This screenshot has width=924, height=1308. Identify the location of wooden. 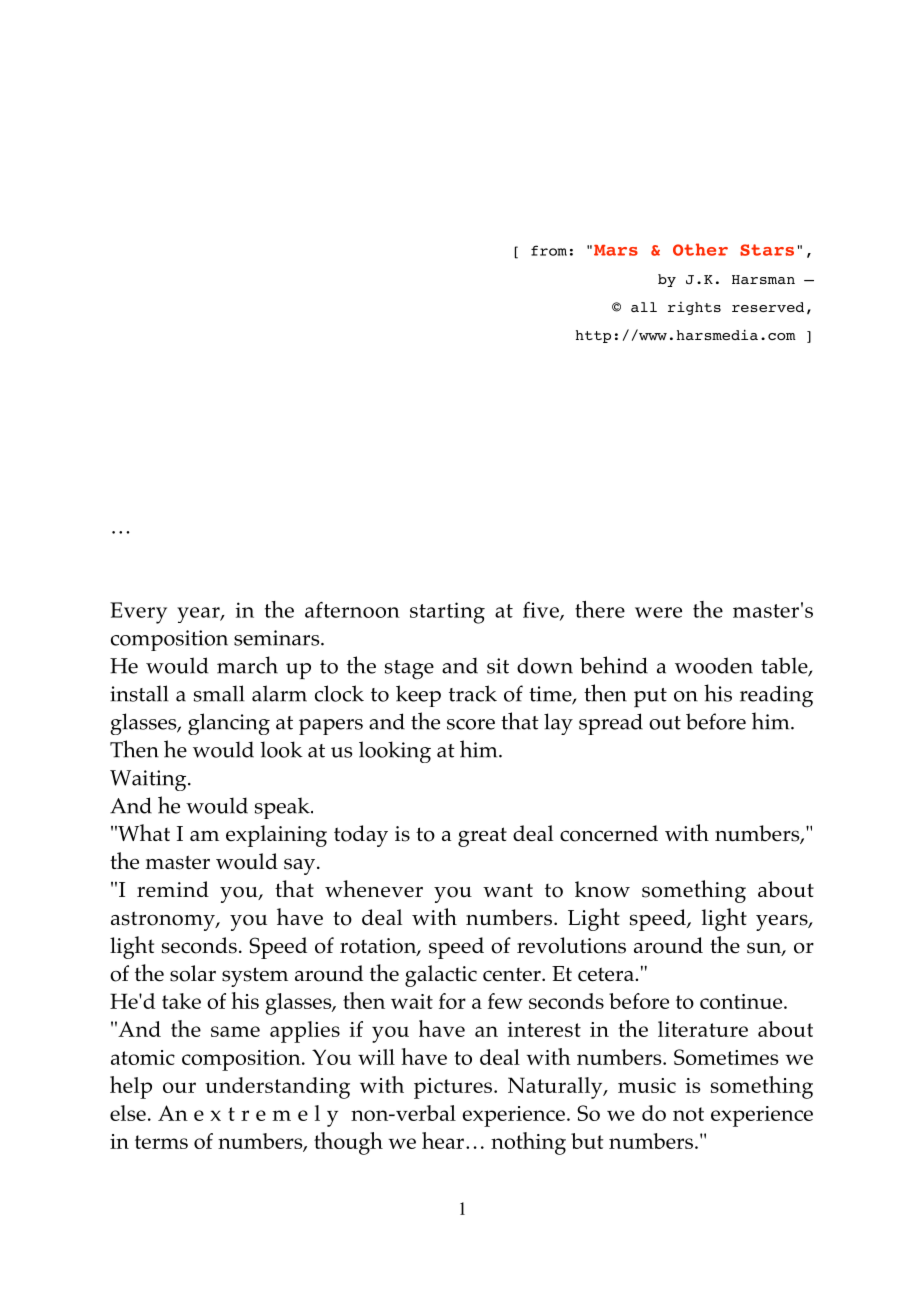
(714, 665).
